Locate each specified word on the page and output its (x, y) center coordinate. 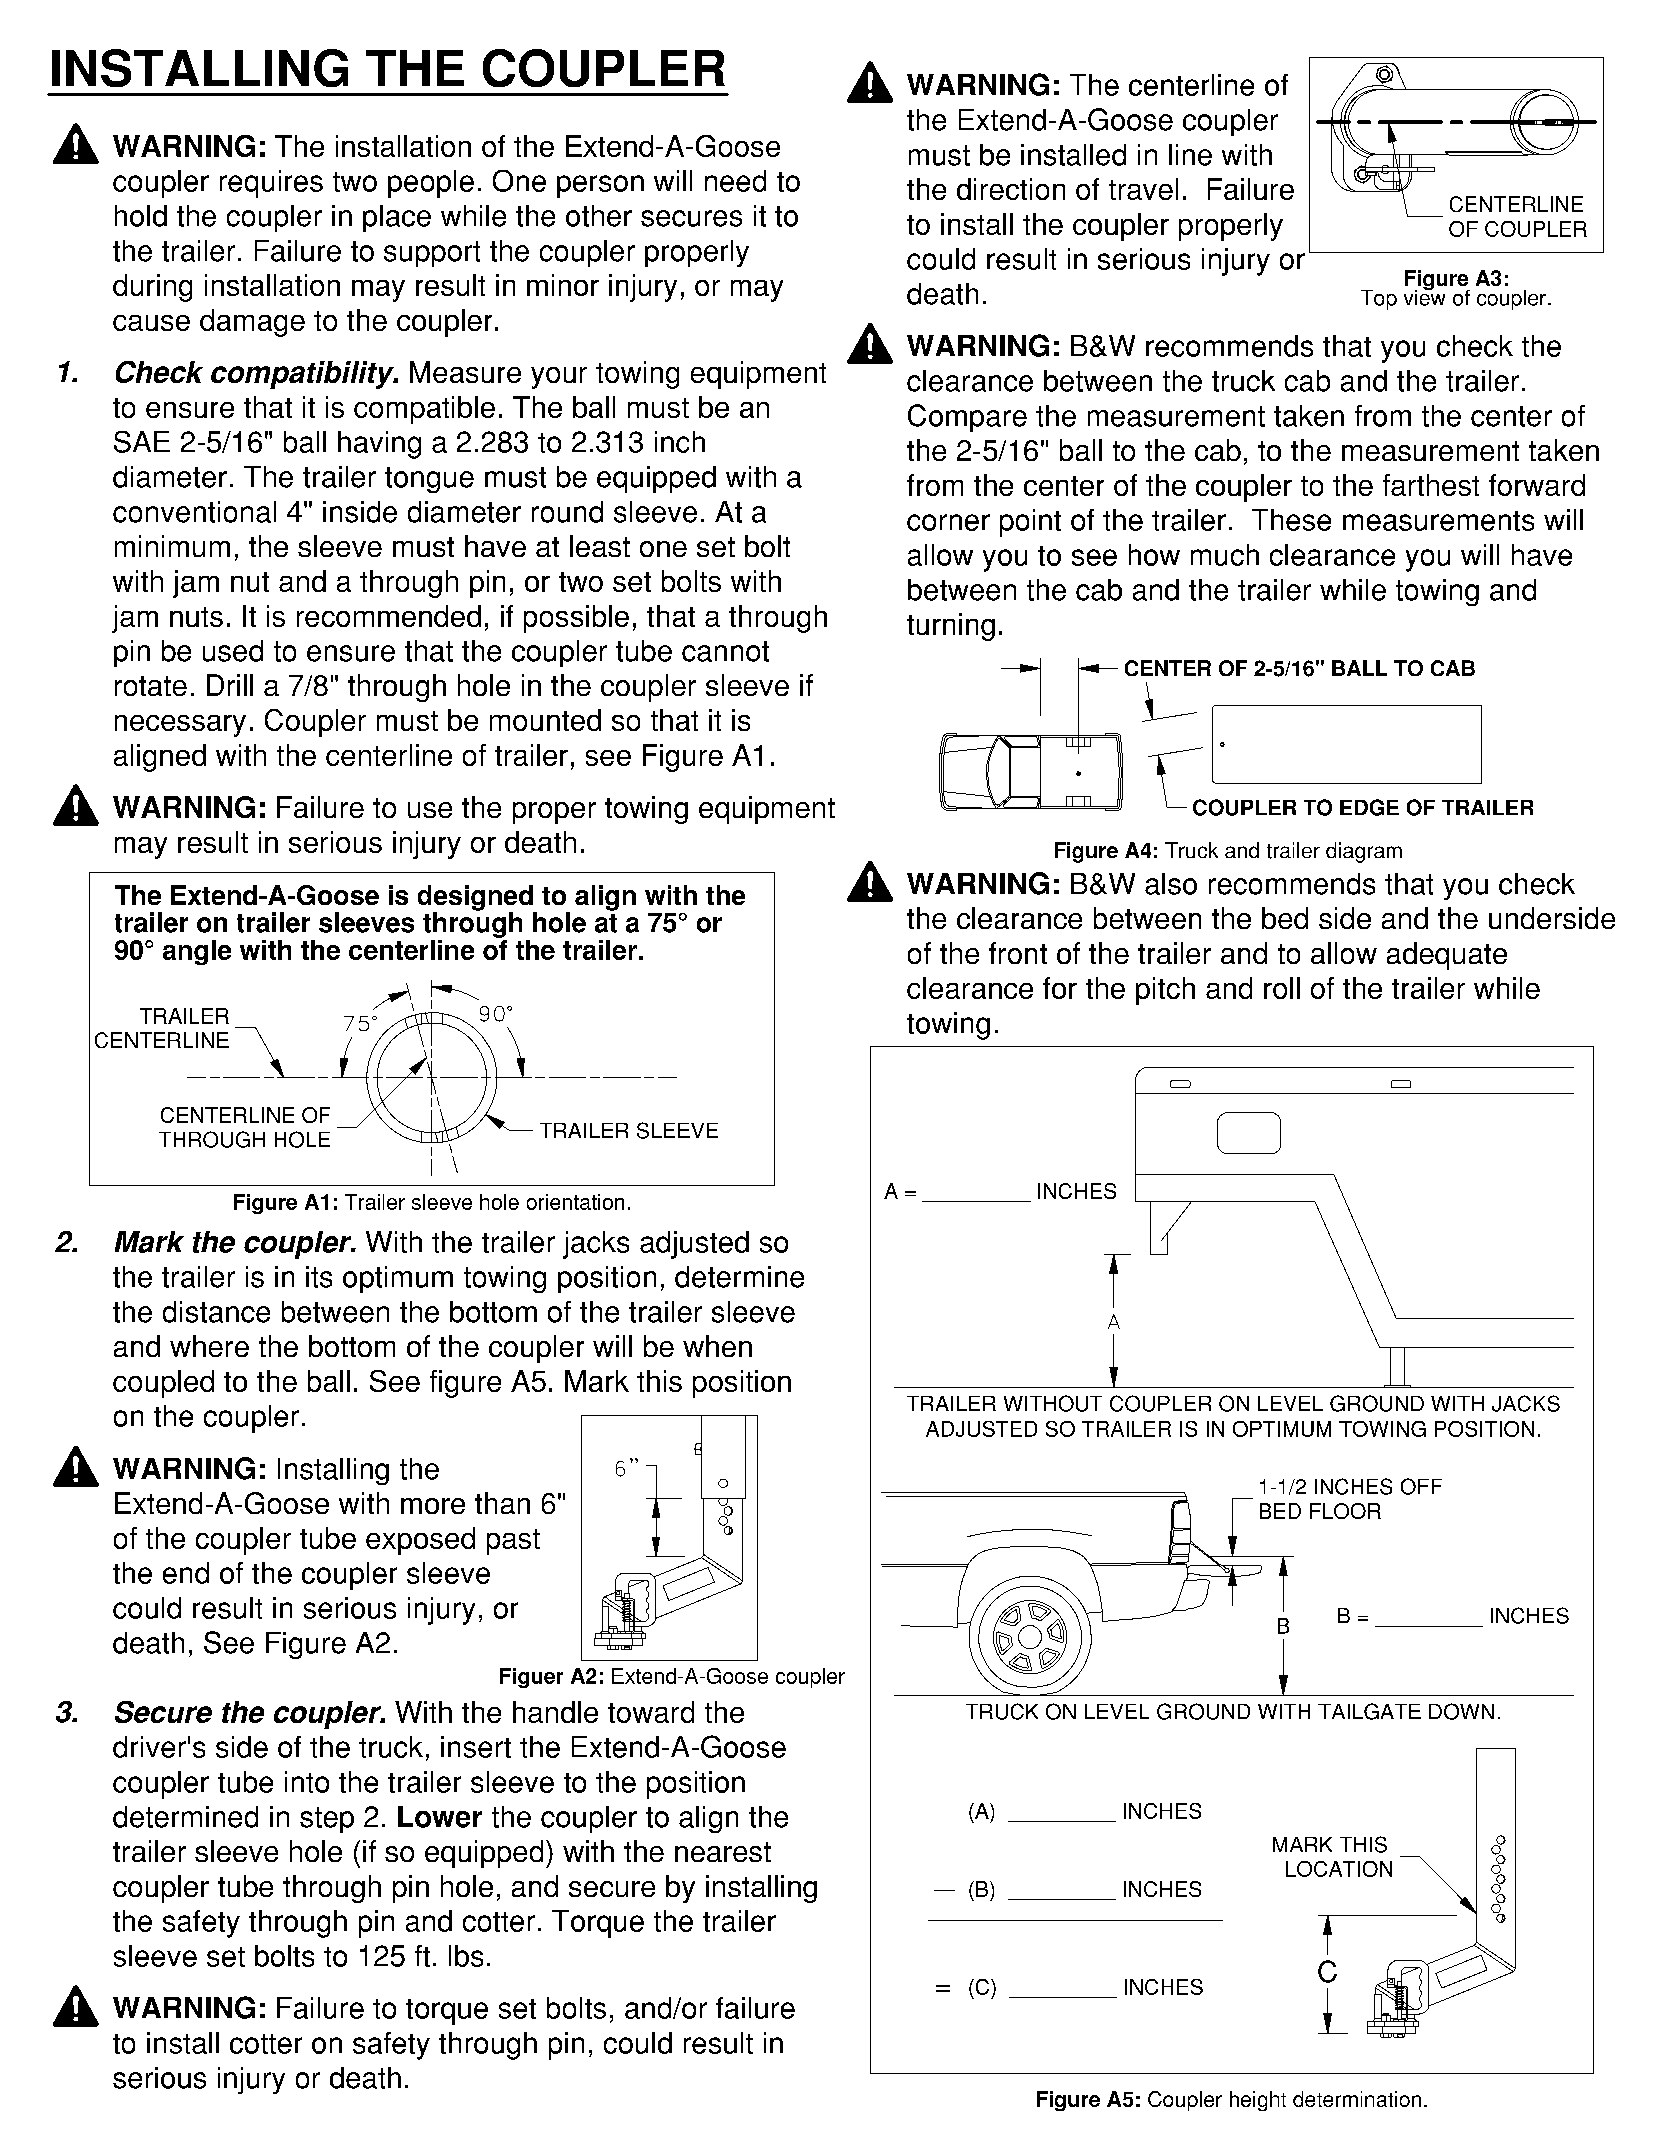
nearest (723, 1852)
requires (271, 184)
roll (1282, 988)
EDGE (1369, 807)
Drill (230, 685)
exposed (420, 1541)
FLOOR (1345, 1511)
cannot (725, 651)
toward (651, 1712)
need (735, 181)
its (319, 1277)
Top (1379, 300)
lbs (466, 1956)
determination (1357, 2099)
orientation (575, 1202)
